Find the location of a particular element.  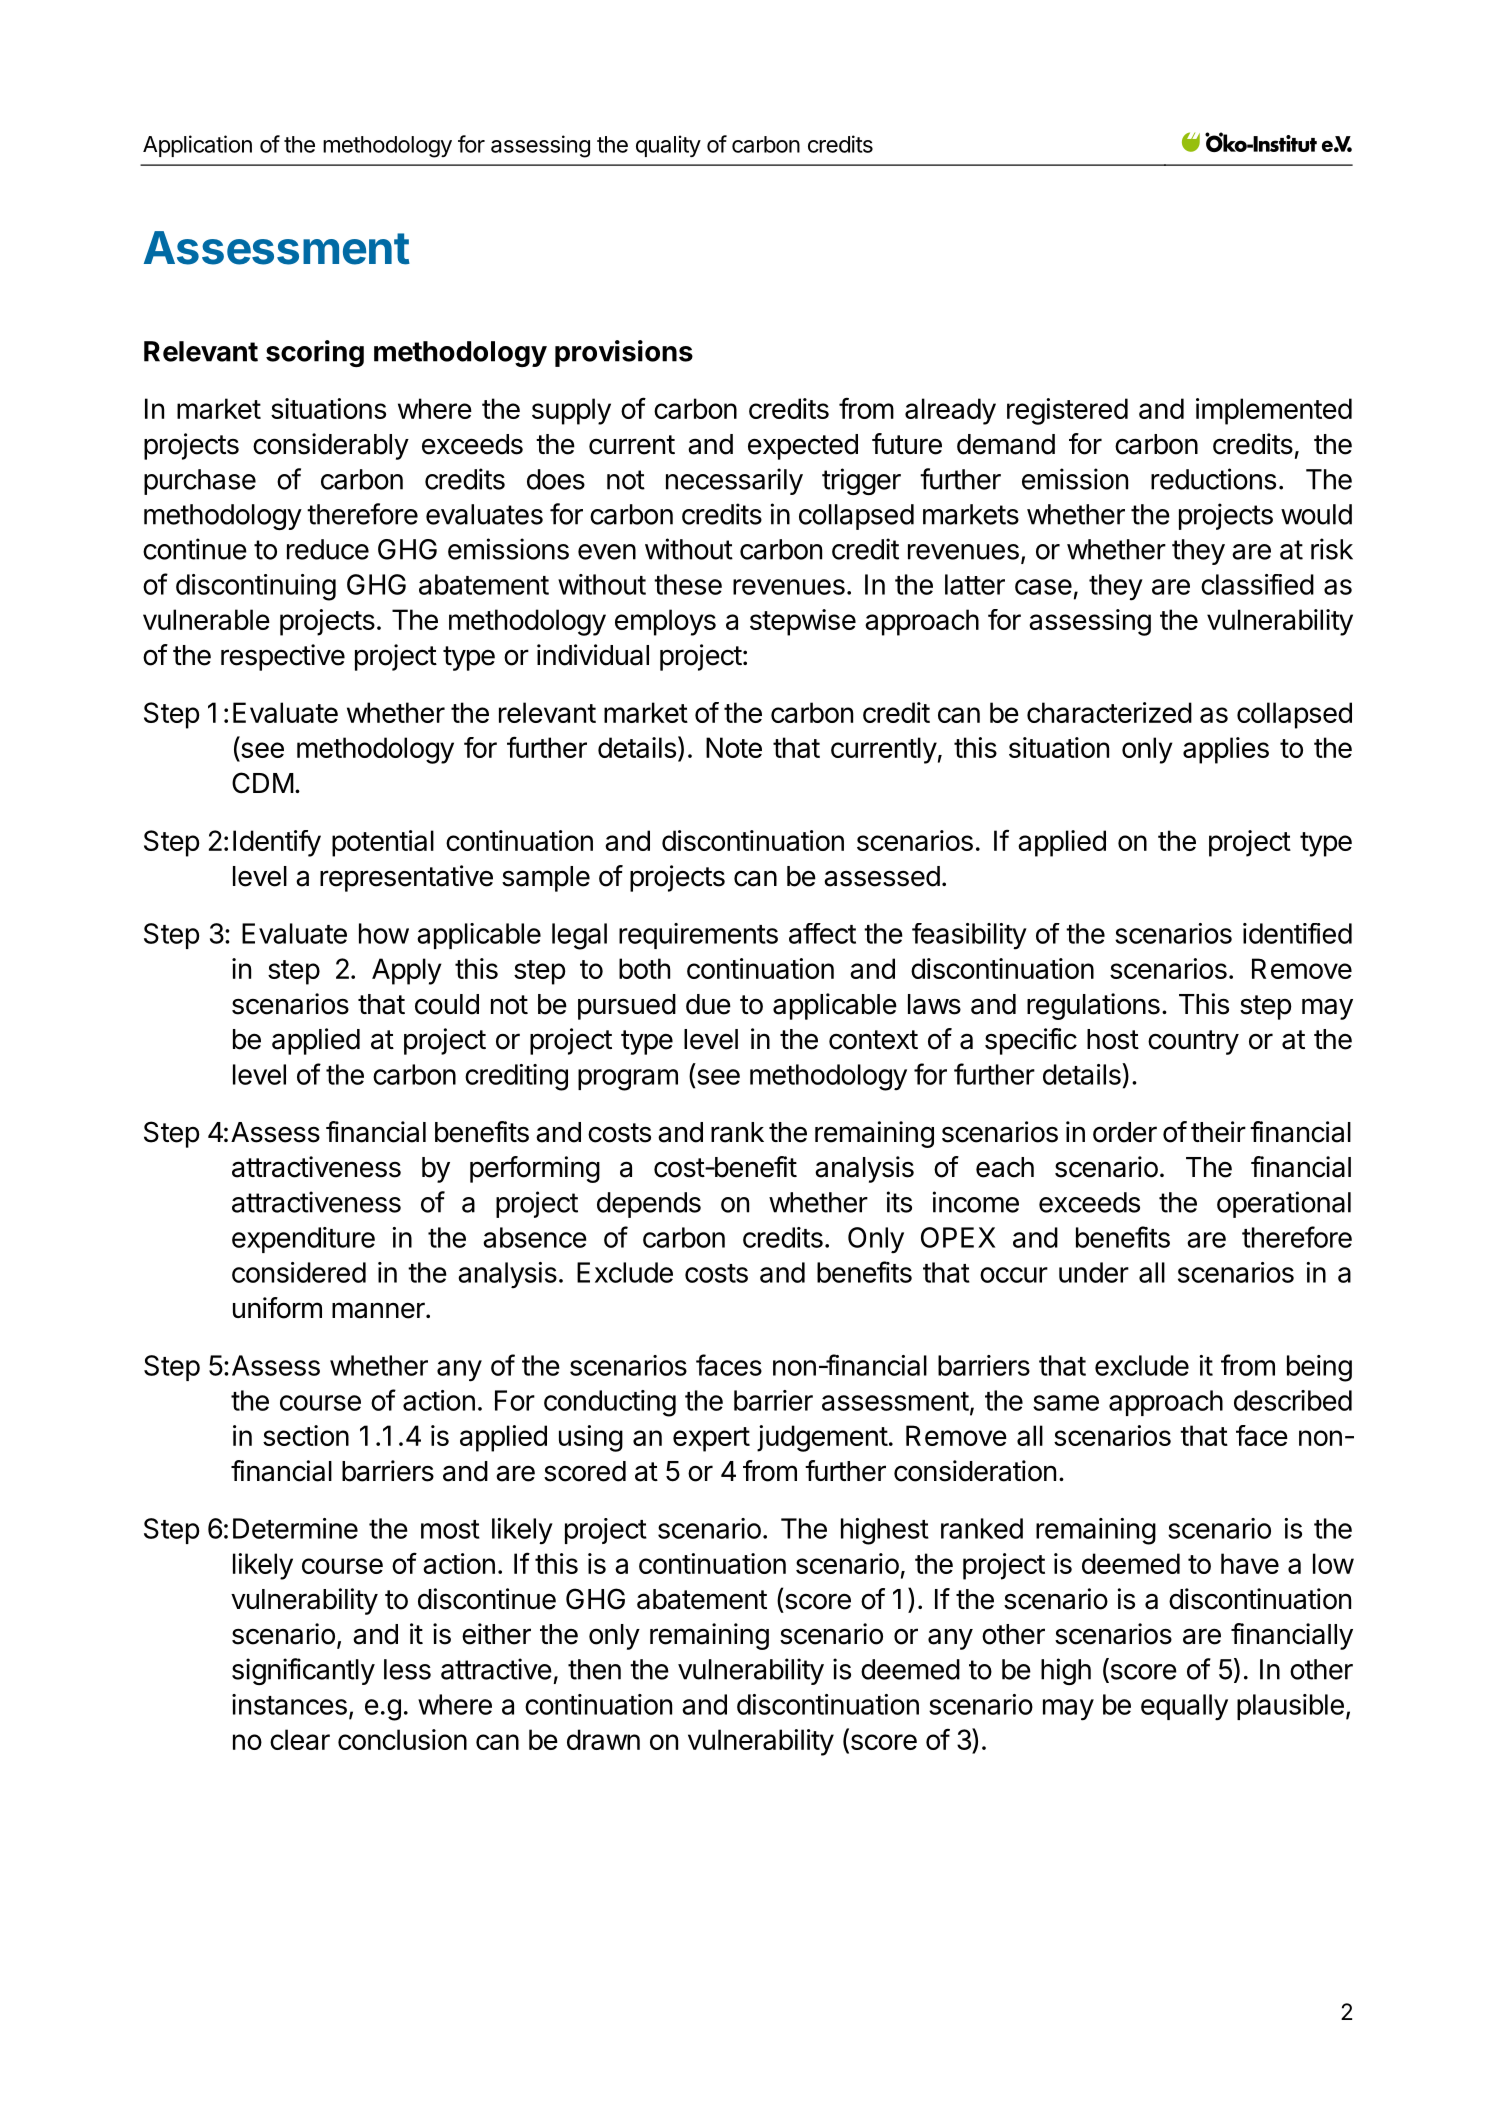

affect is located at coordinates (822, 933).
